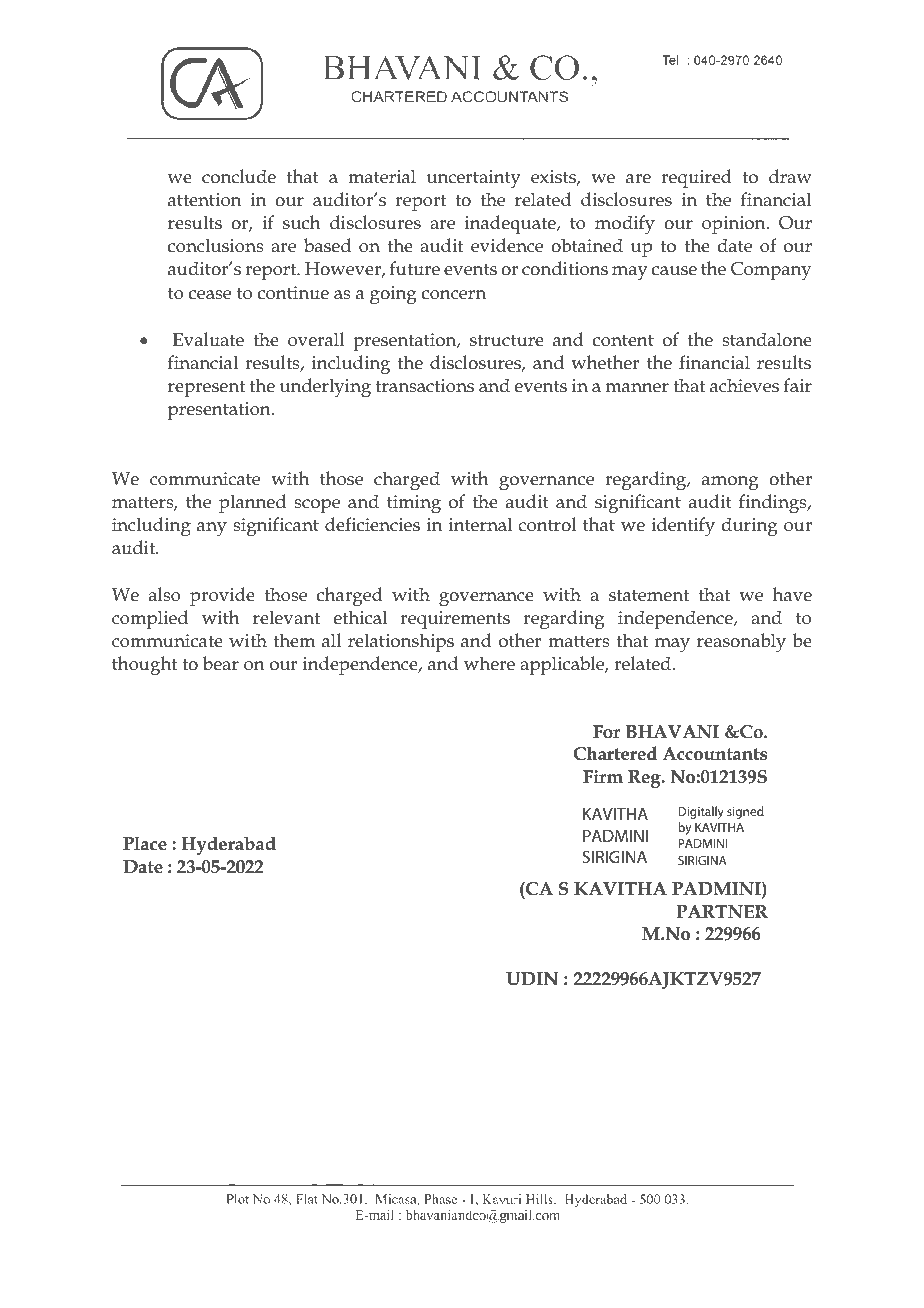 This image has height=1308, width=924. Describe the element at coordinates (252, 503) in the image. I see `planned` at that location.
